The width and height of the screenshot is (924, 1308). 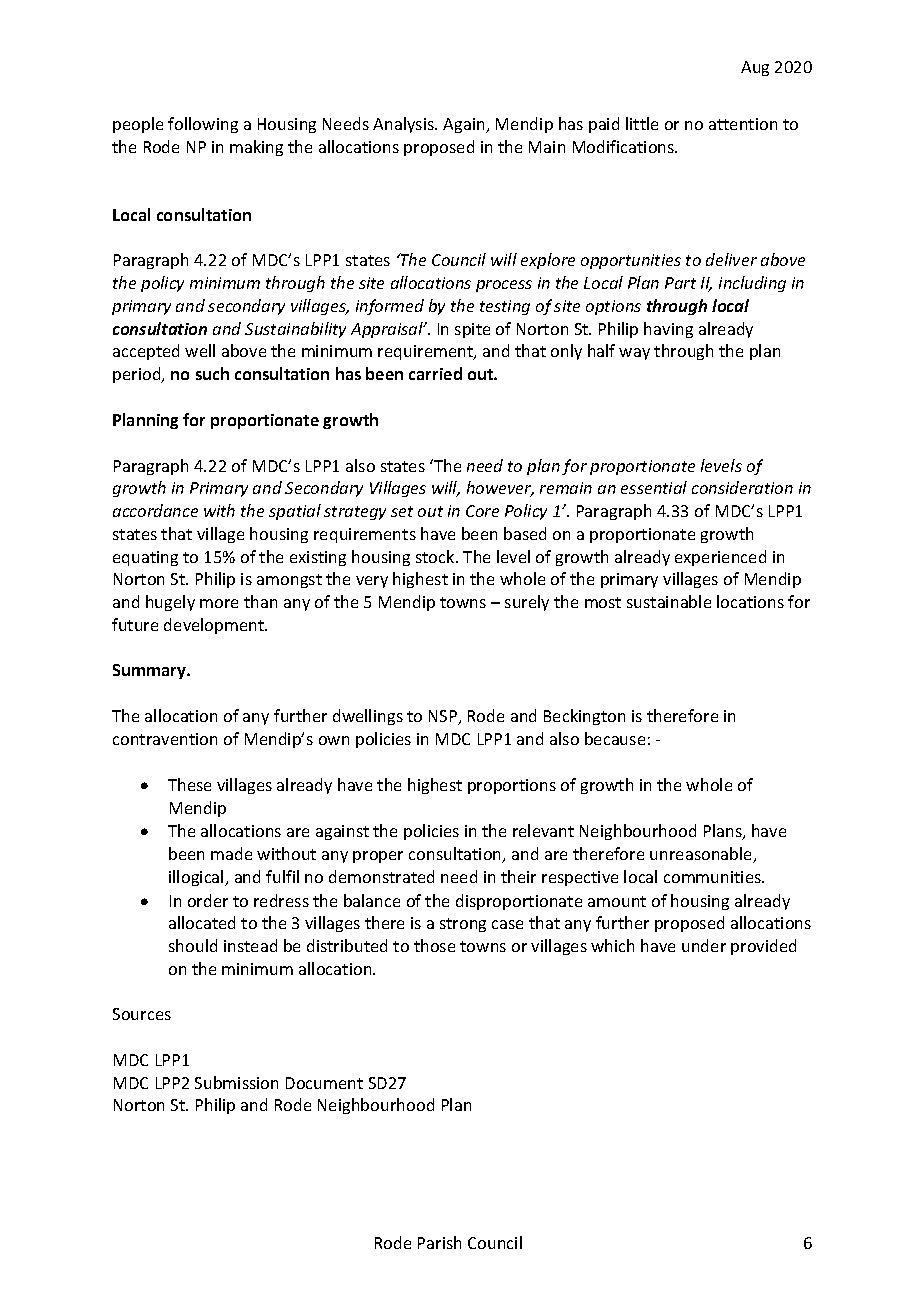 I want to click on Parish, so click(x=439, y=1242).
